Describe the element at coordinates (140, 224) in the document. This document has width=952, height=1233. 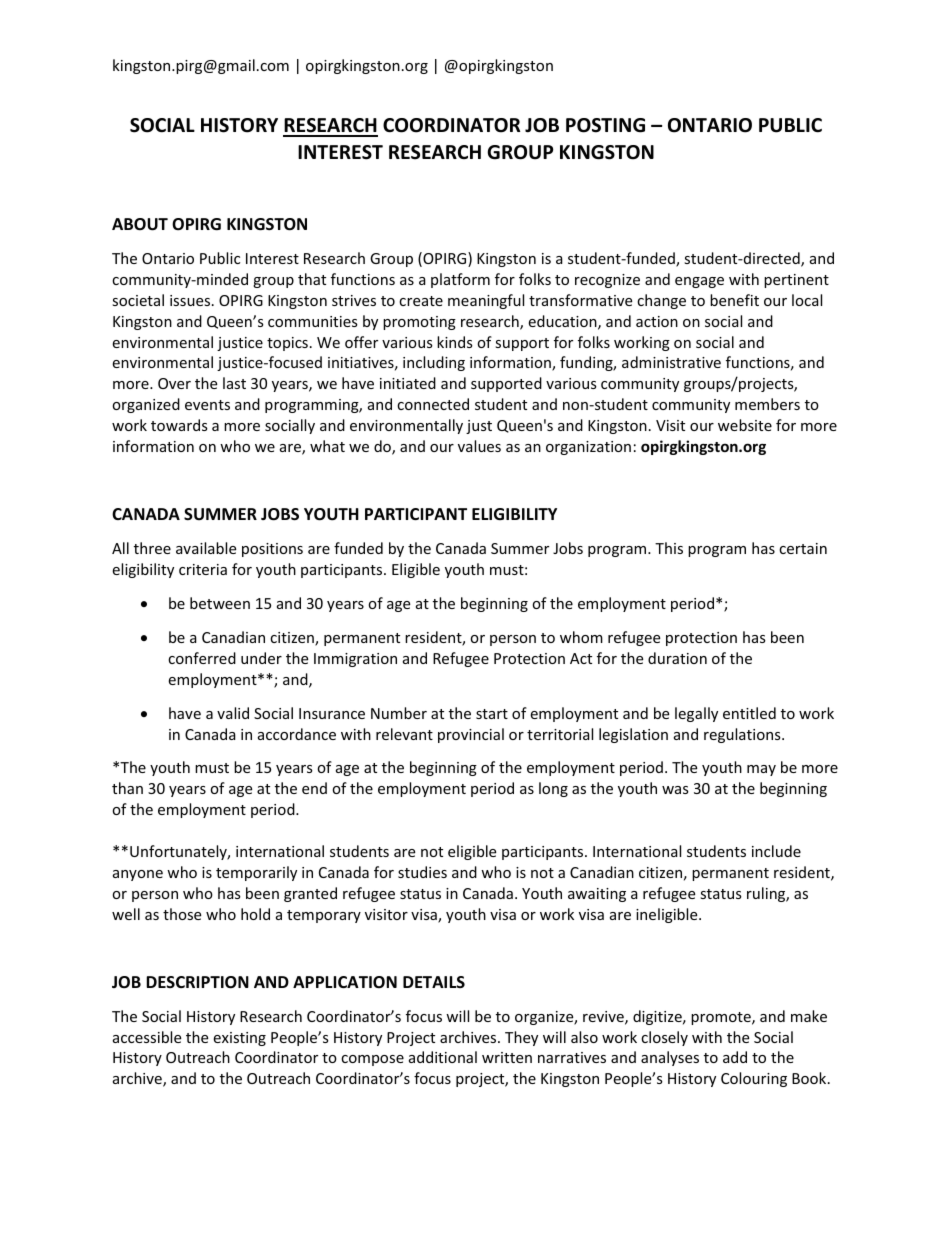
I see `ABOUT` at that location.
